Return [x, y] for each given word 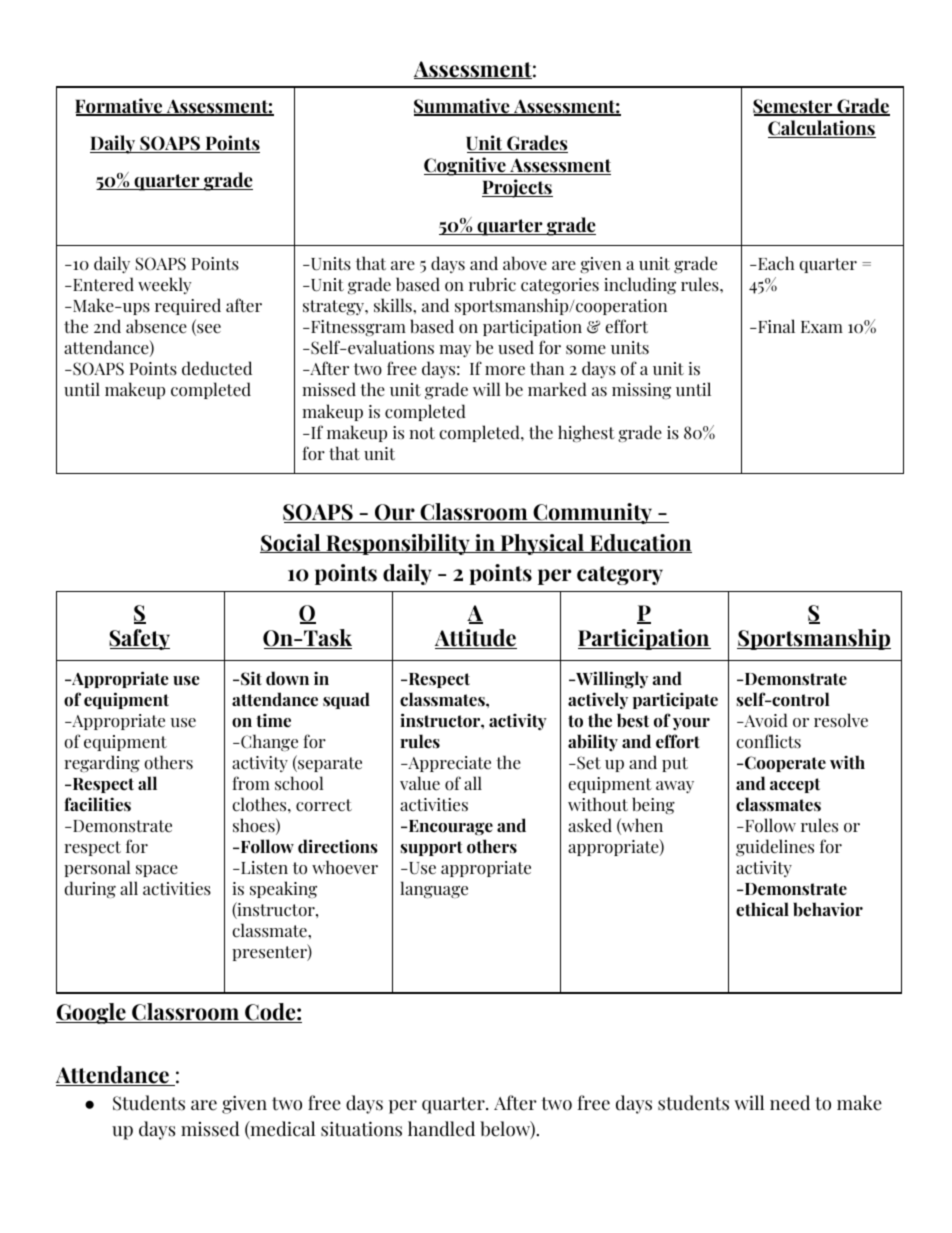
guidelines [775, 848]
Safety [139, 639]
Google [92, 1013]
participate [675, 700]
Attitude [476, 639]
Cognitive [466, 166]
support [431, 848]
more [505, 371]
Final [775, 326]
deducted [217, 368]
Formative [120, 107]
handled [441, 1129]
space [157, 871]
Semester [794, 107]
